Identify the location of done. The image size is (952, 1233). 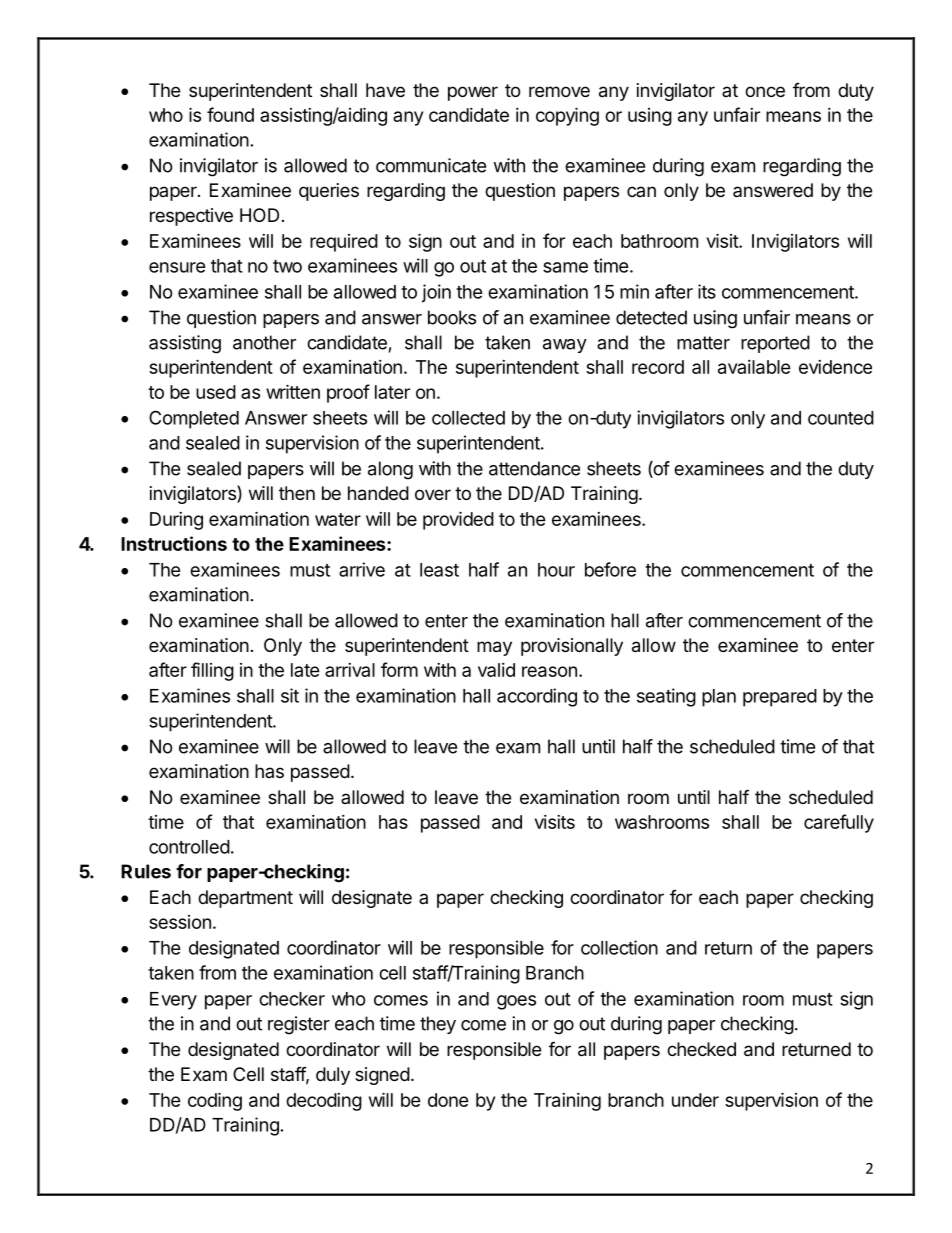
(448, 1100).
